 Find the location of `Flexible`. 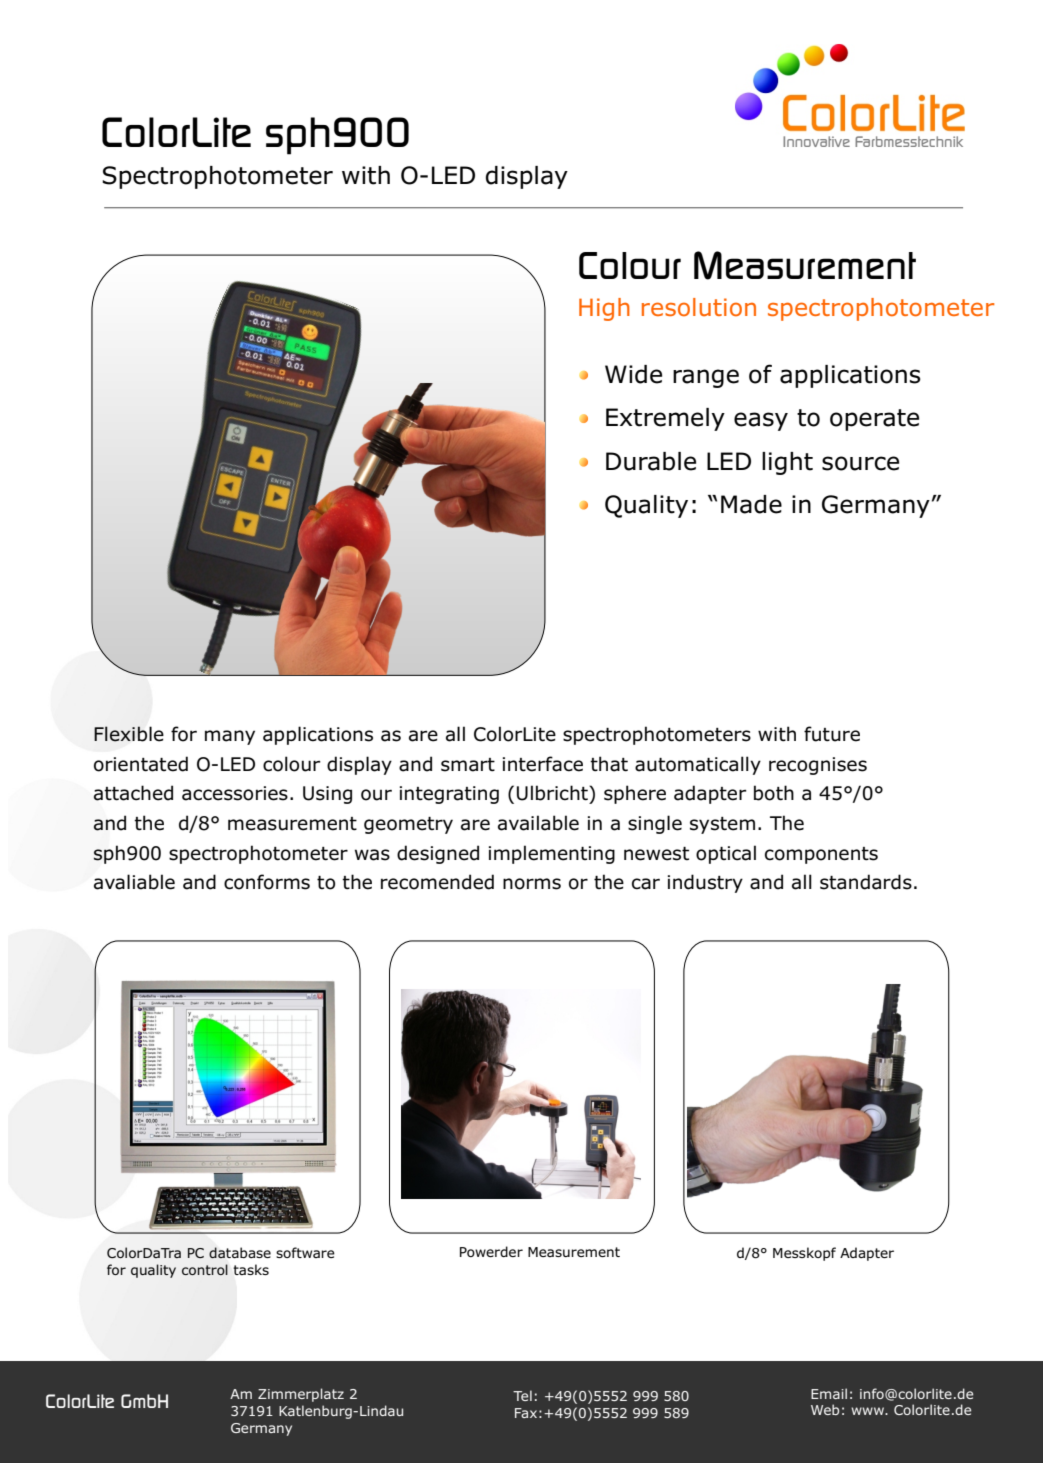

Flexible is located at coordinates (129, 734).
